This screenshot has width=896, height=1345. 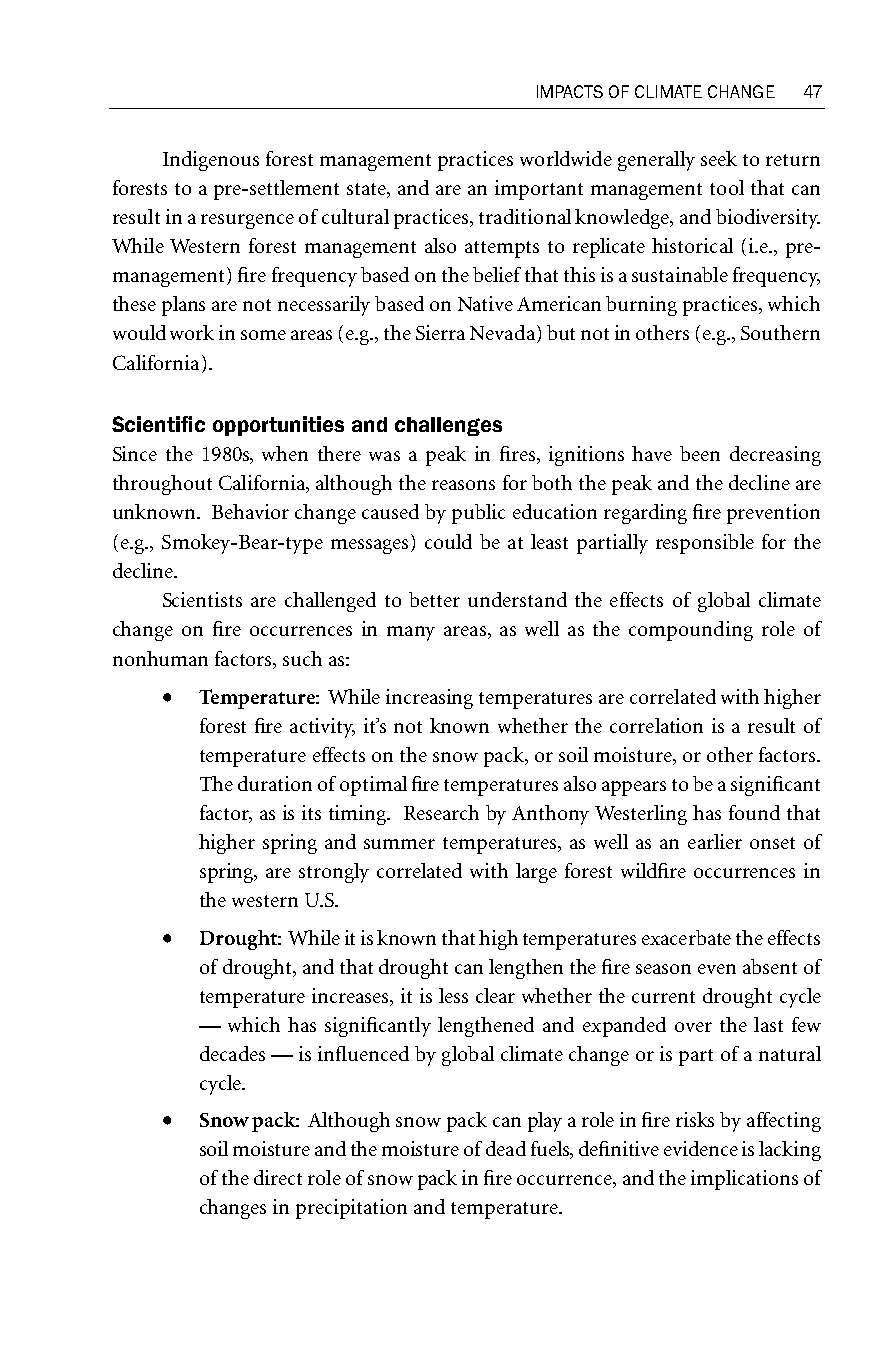 What do you see at coordinates (691, 631) in the screenshot?
I see `compounding` at bounding box center [691, 631].
